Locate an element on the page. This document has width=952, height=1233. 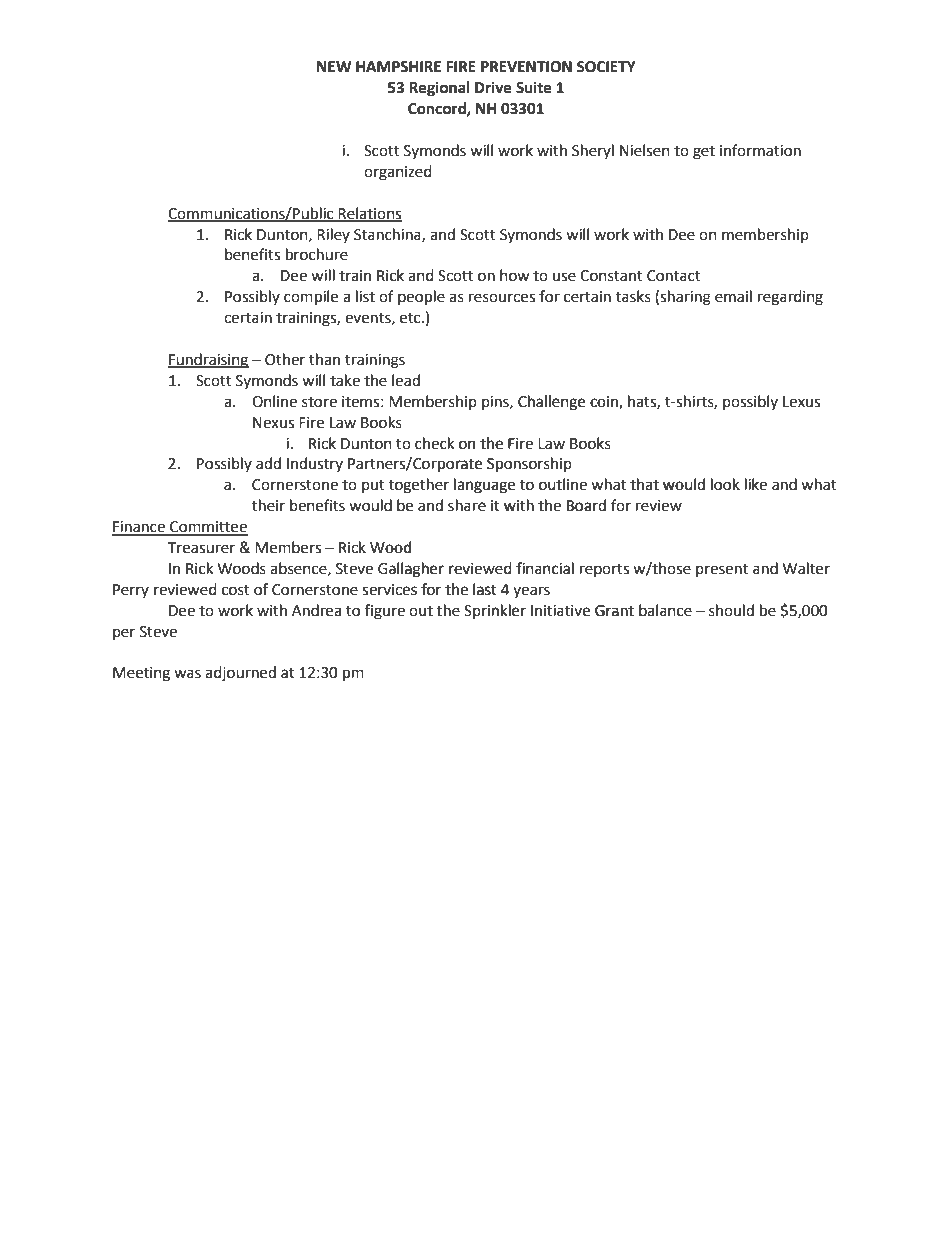
Fundraising is located at coordinates (208, 361).
